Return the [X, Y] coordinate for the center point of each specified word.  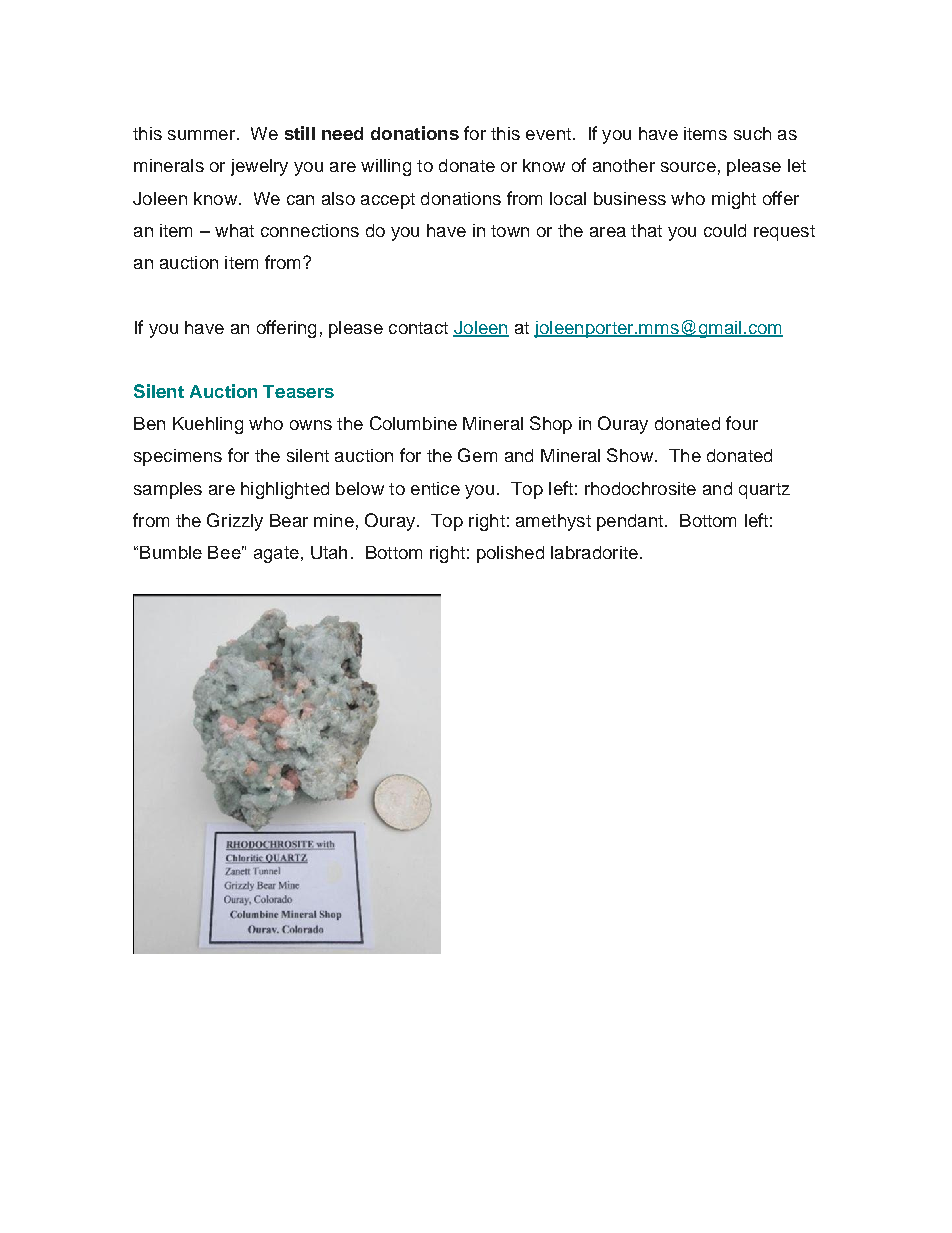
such [752, 133]
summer [201, 135]
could [725, 230]
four [742, 423]
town [510, 231]
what [234, 230]
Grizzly [235, 522]
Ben [149, 423]
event [548, 134]
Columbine [413, 423]
